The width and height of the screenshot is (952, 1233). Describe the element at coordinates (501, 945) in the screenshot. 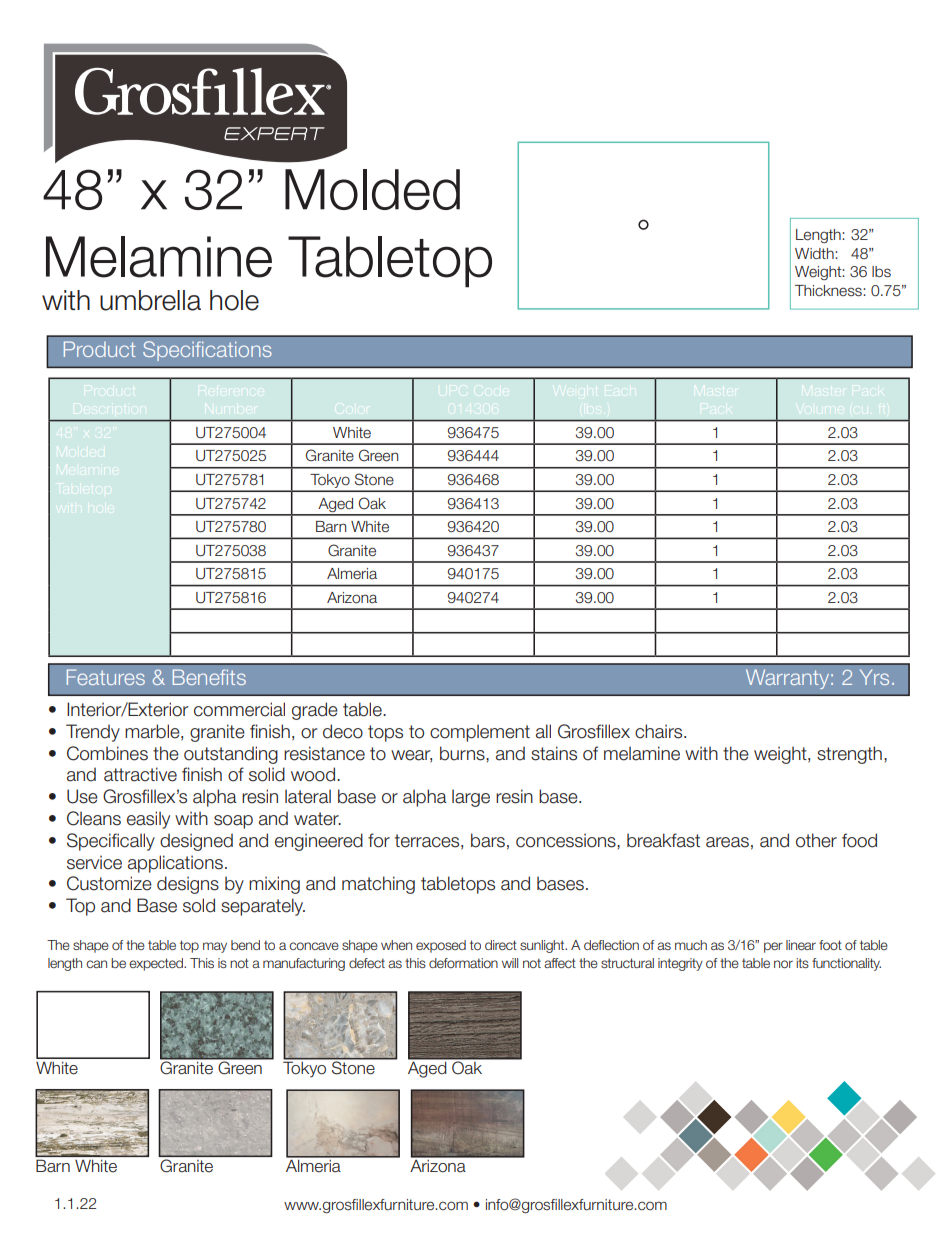

I see `direct` at that location.
